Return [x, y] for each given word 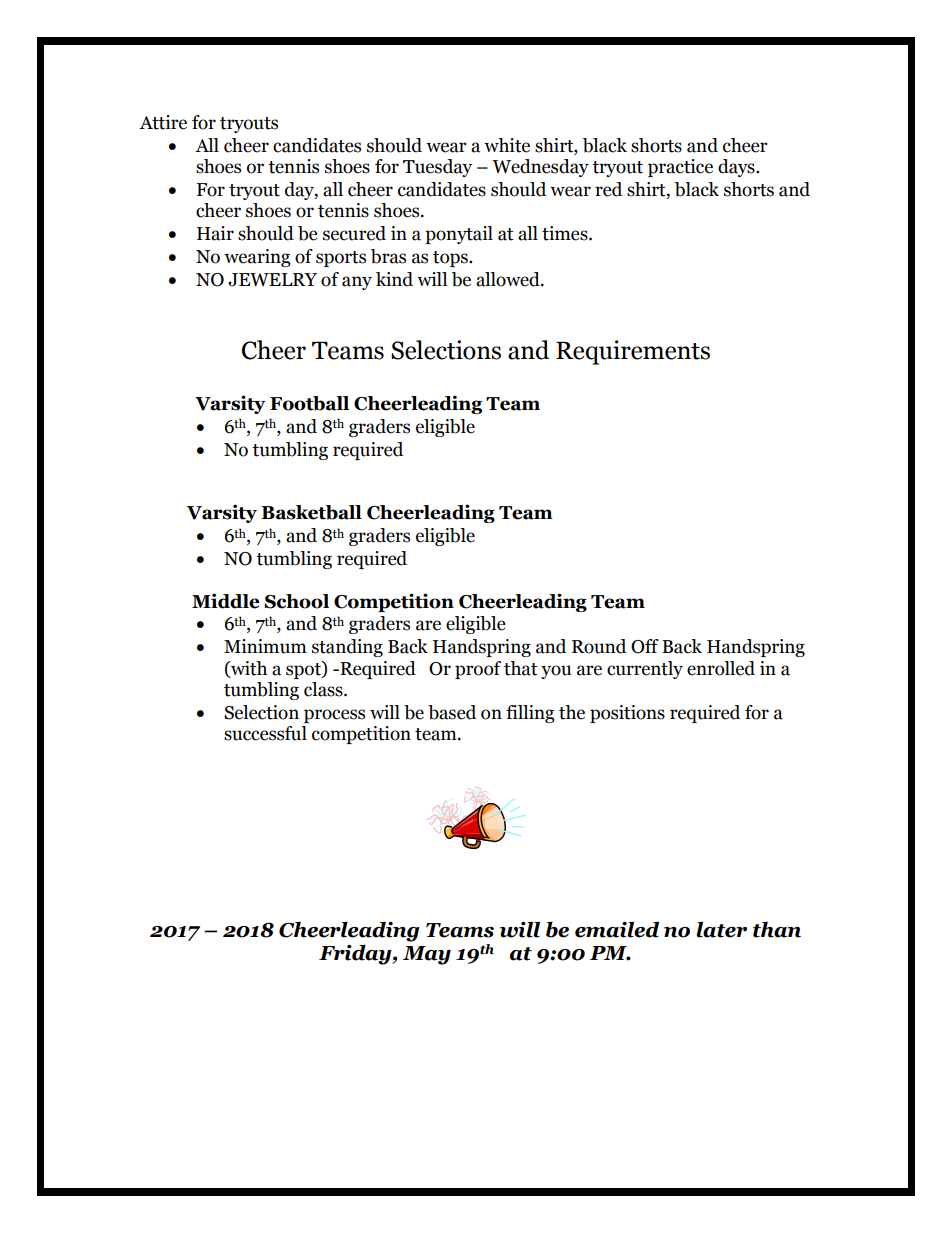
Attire [163, 122]
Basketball [311, 512]
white [507, 145]
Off [645, 646]
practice [680, 168]
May [427, 955]
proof [478, 670]
